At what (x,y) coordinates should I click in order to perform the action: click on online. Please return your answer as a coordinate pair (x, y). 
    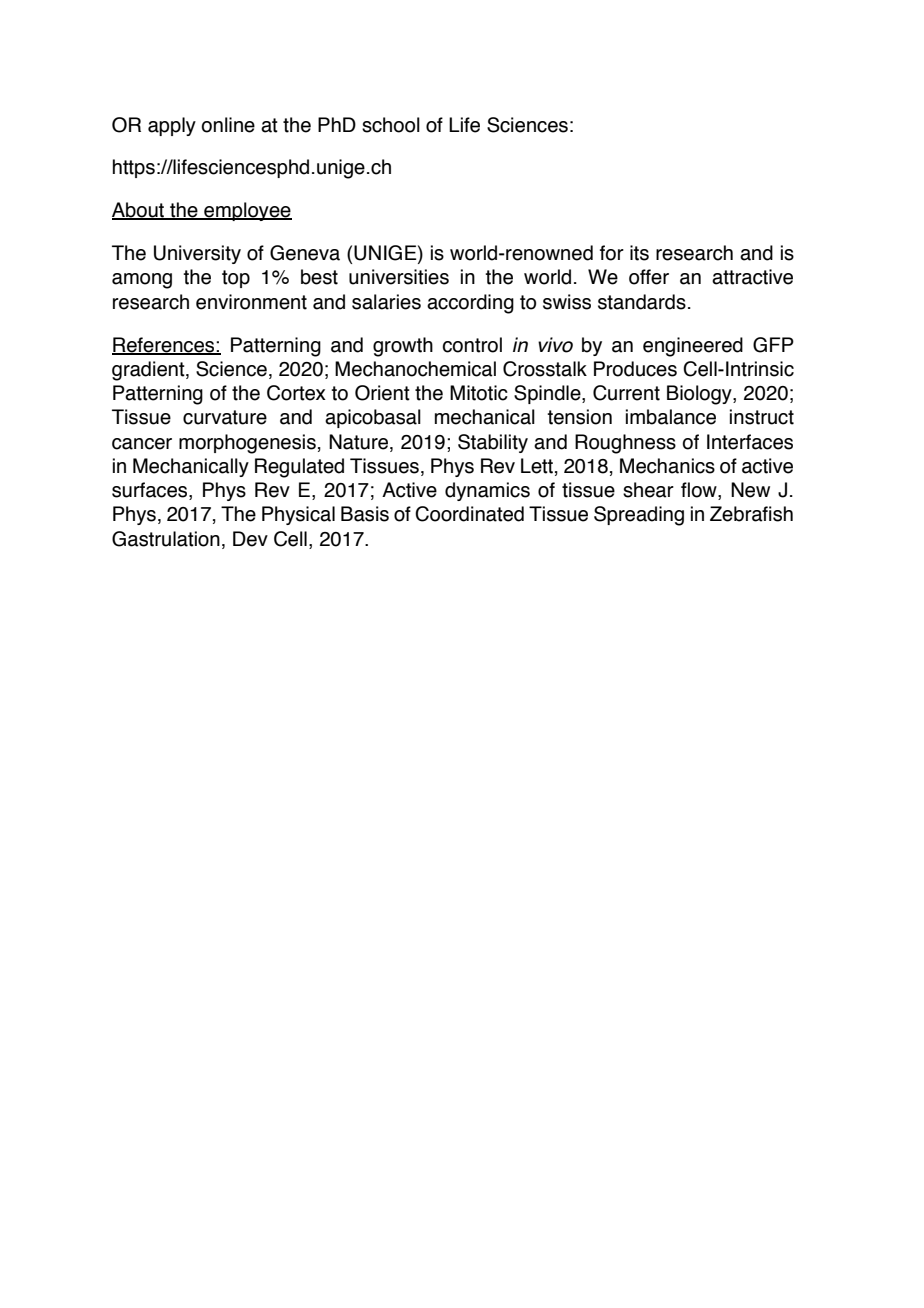
    Looking at the image, I should click on (228, 125).
